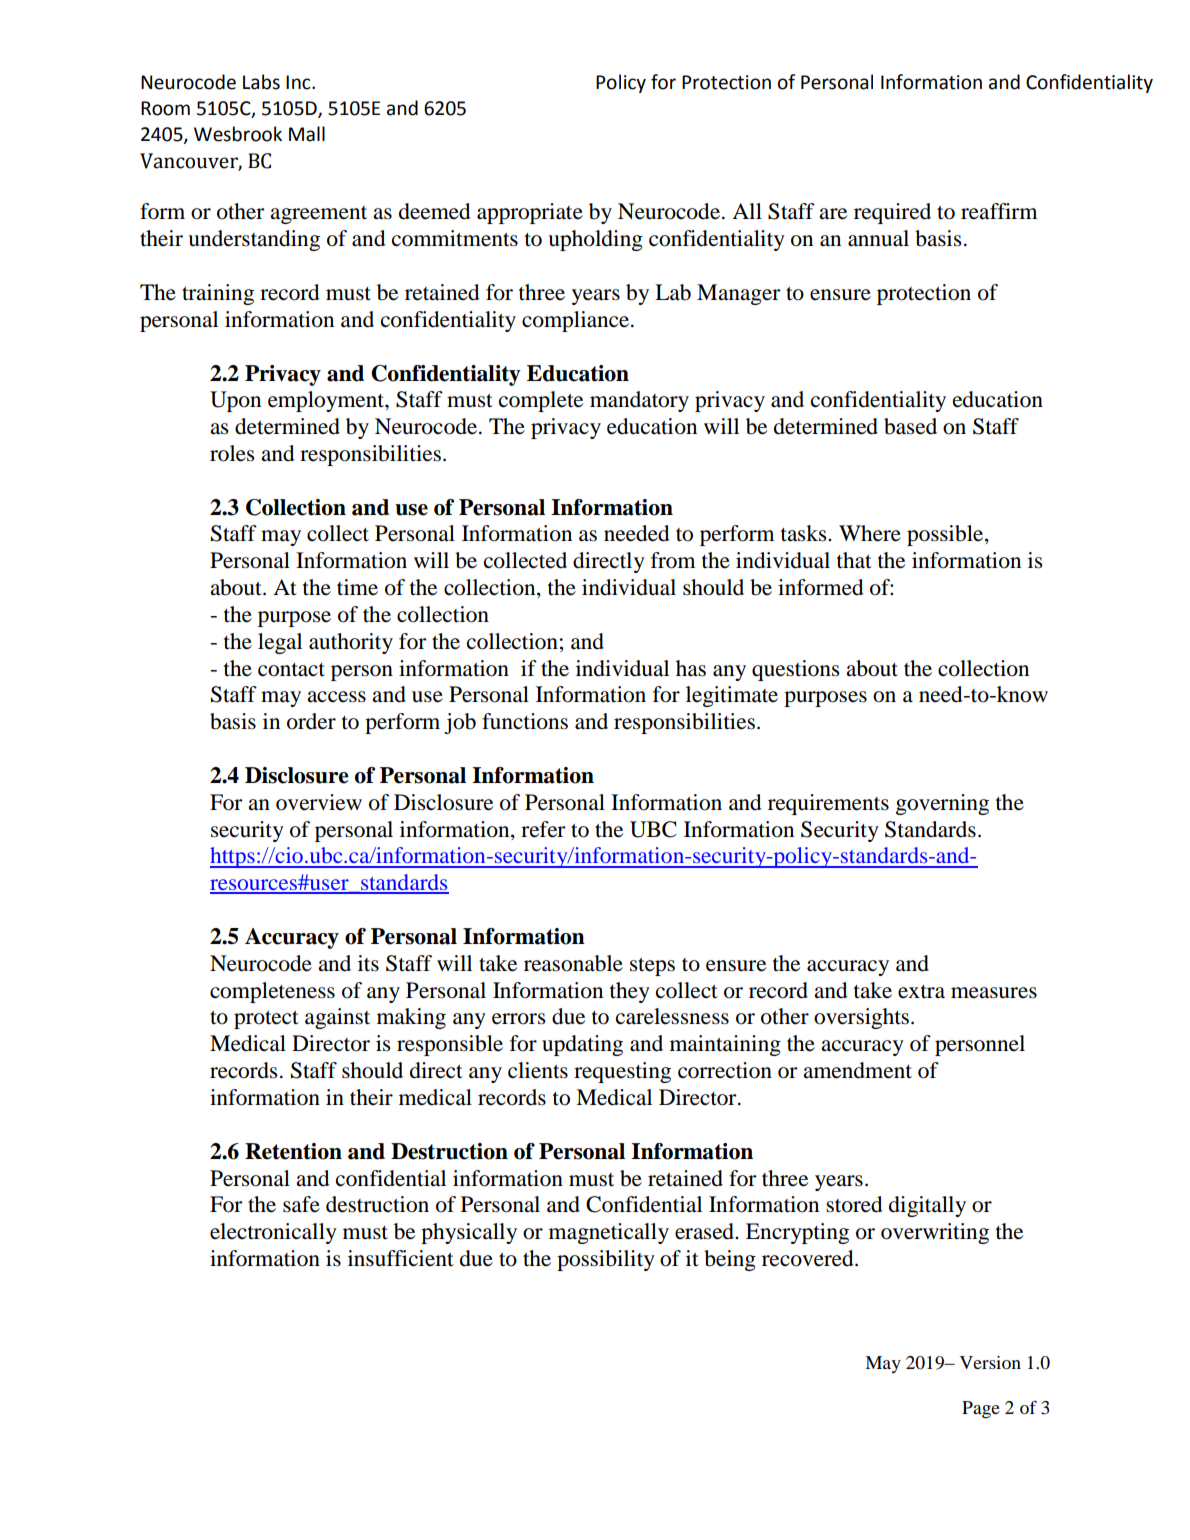 This image has height=1540, width=1190. What do you see at coordinates (910, 426) in the image?
I see `based` at bounding box center [910, 426].
